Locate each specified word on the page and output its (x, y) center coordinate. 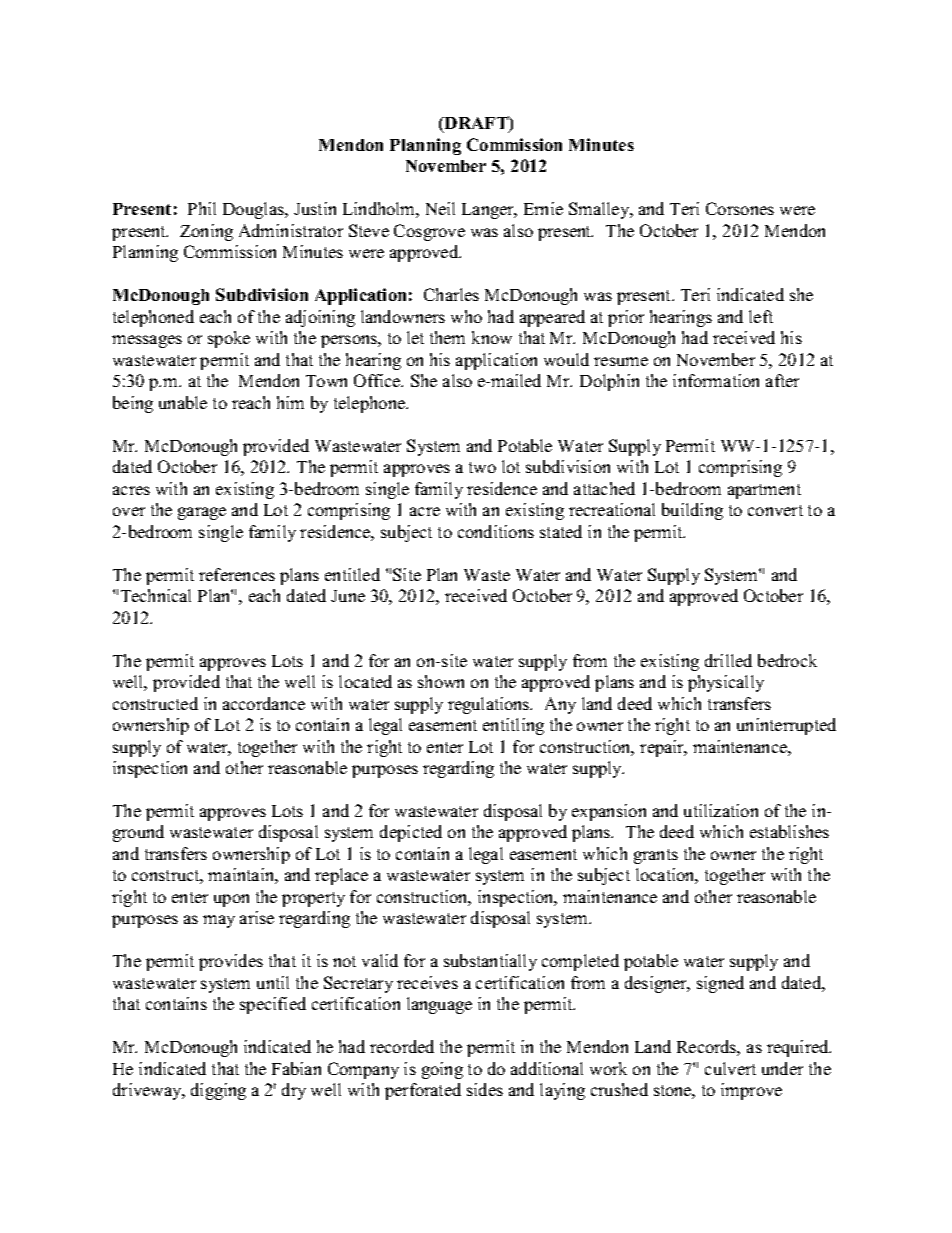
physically (726, 683)
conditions (496, 531)
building (692, 511)
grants (656, 856)
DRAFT (476, 124)
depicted (411, 833)
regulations (490, 705)
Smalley (600, 210)
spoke (229, 339)
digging (218, 1091)
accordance (264, 703)
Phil (202, 208)
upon (231, 900)
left (761, 316)
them (447, 337)
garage (202, 513)
